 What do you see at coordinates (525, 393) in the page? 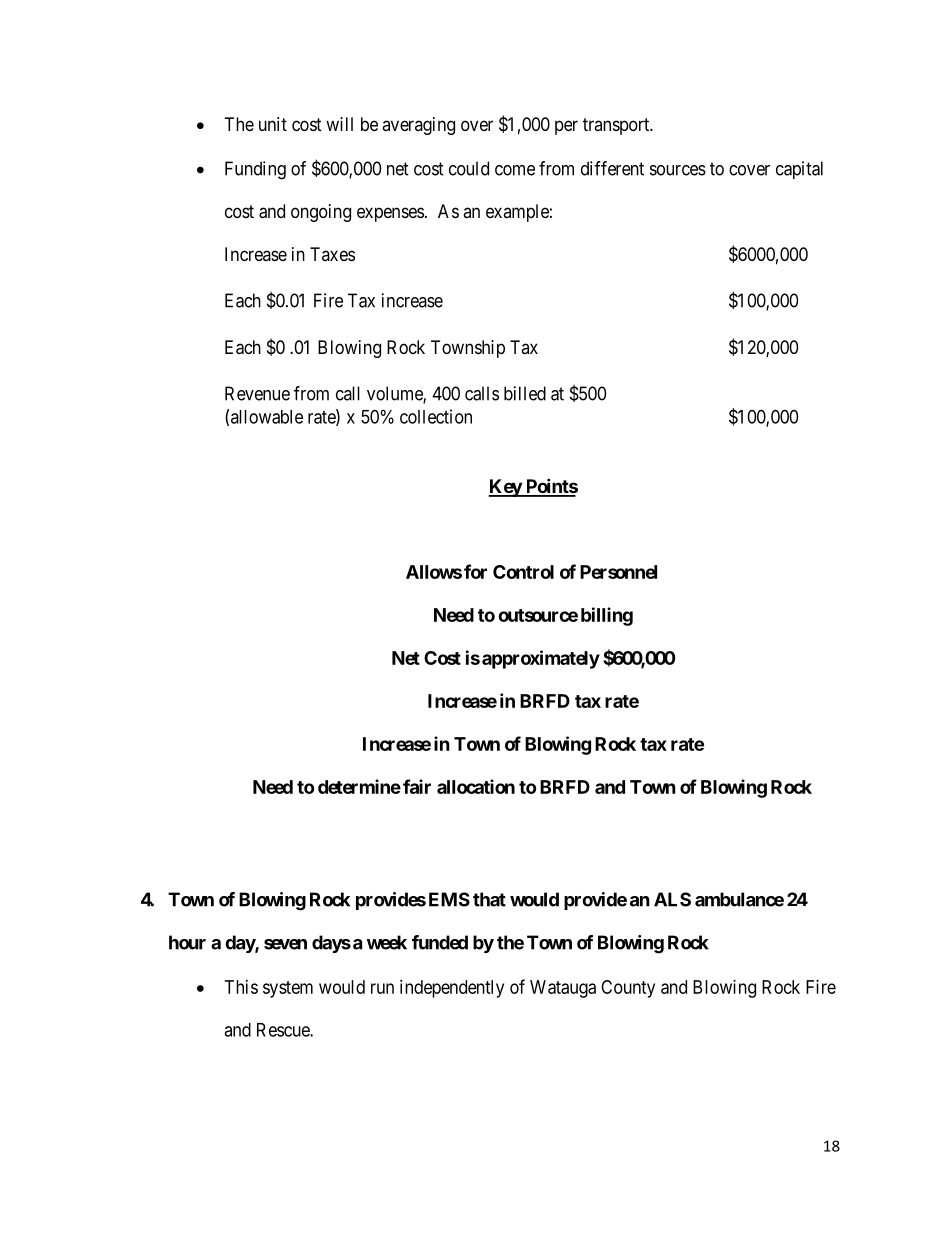
I see `billed` at bounding box center [525, 393].
